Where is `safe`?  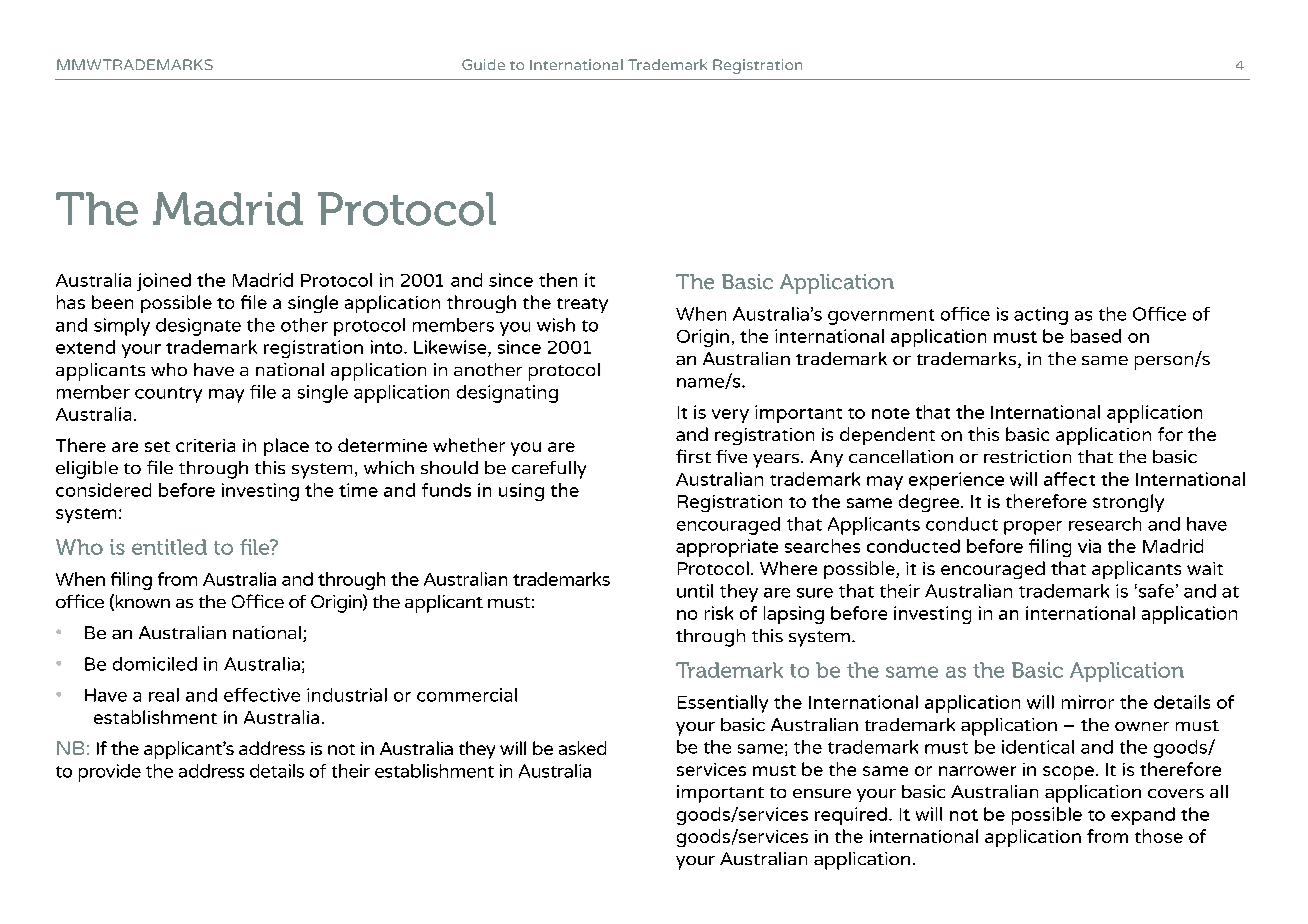
safe is located at coordinates (1155, 591).
